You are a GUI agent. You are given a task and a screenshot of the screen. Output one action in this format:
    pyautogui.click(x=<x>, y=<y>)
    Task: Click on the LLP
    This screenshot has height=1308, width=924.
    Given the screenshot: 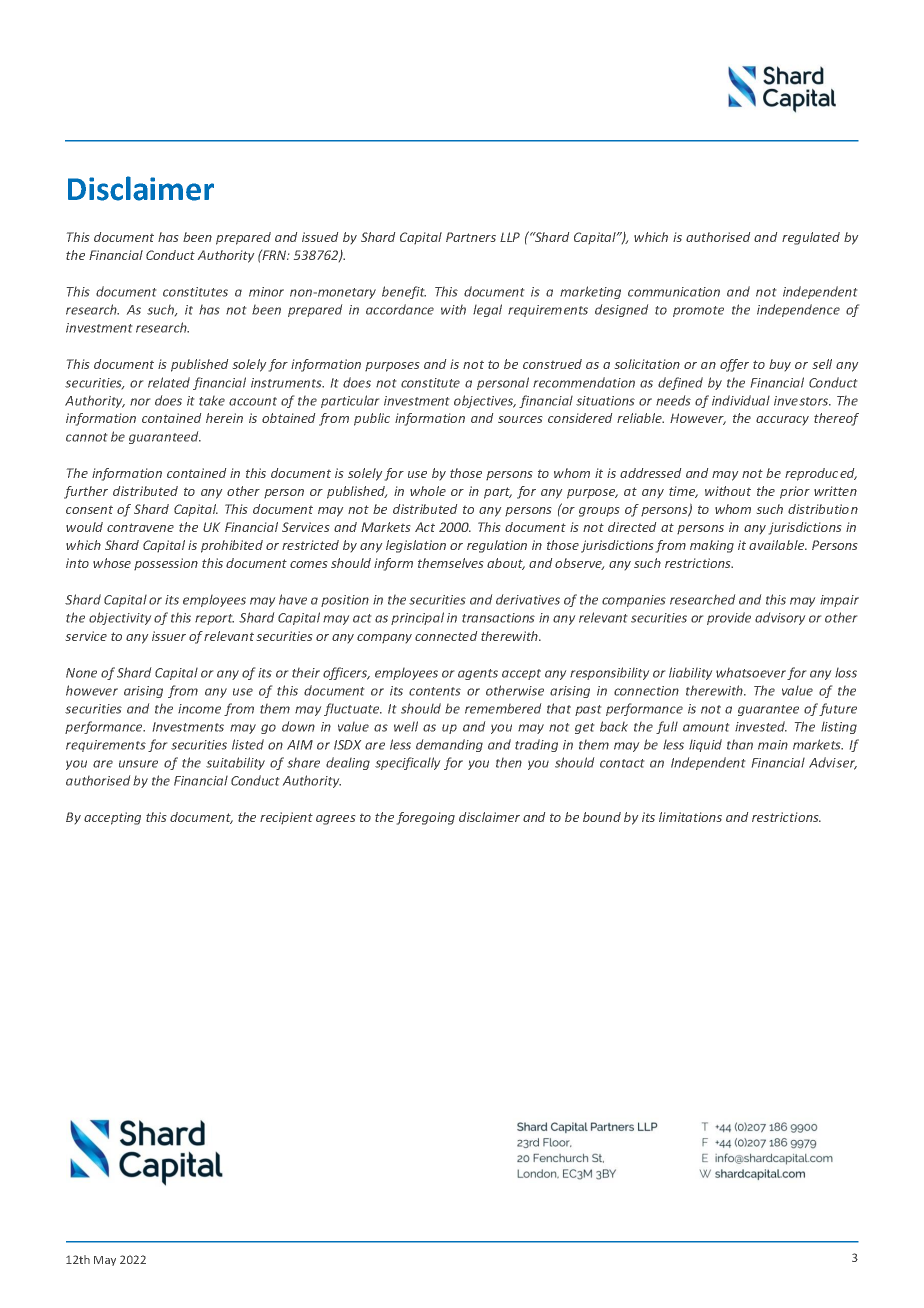 What is the action you would take?
    pyautogui.click(x=510, y=237)
